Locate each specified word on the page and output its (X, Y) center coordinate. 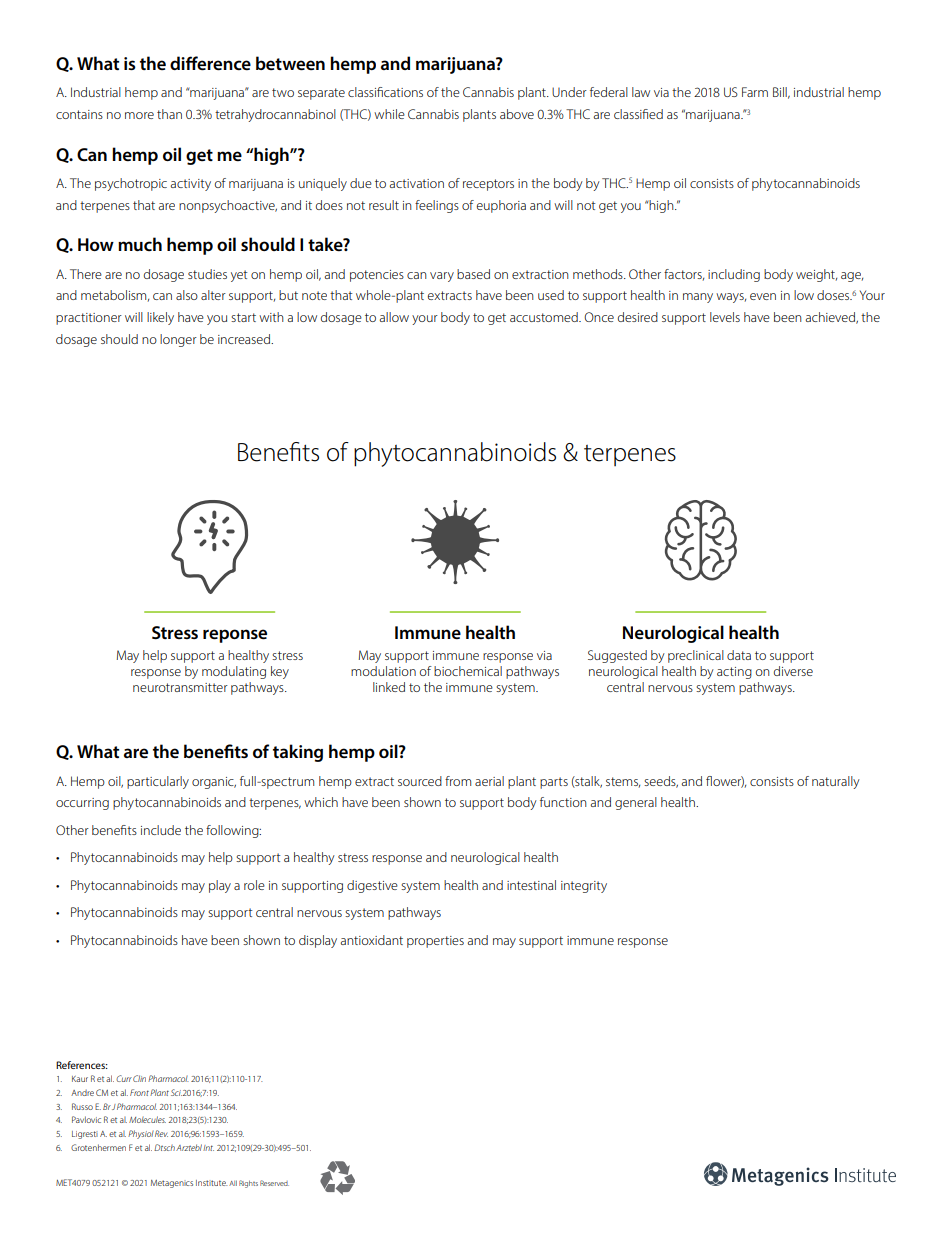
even (763, 296)
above (517, 114)
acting (734, 673)
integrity (584, 887)
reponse (235, 636)
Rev (161, 1133)
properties (435, 942)
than (169, 114)
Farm (755, 92)
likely (160, 318)
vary (442, 277)
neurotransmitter (180, 687)
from (458, 781)
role (254, 885)
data (739, 655)
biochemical (468, 671)
